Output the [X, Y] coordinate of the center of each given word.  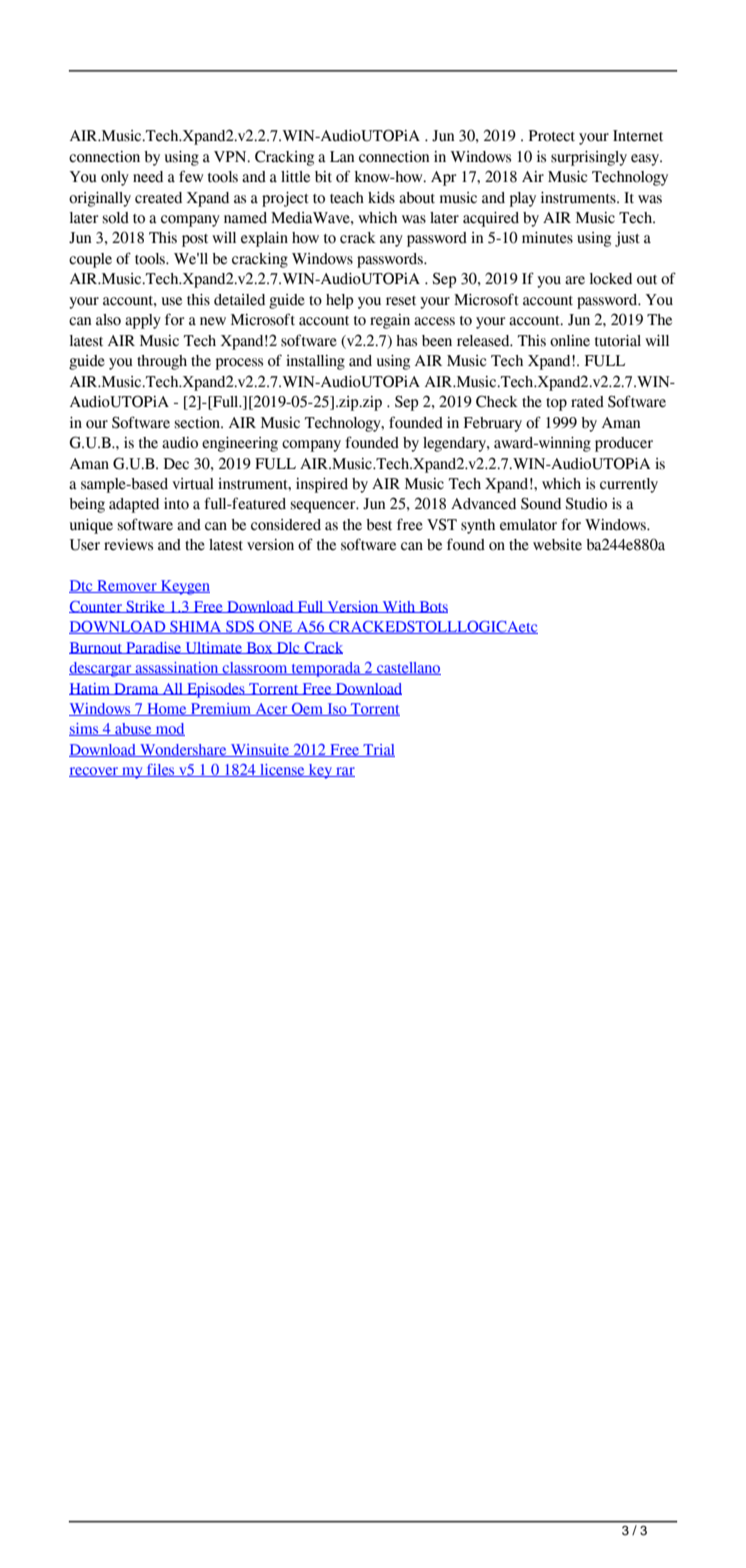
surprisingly [589, 158]
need [148, 177]
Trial [378, 750]
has [406, 341]
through [162, 362]
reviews [128, 545]
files [161, 770]
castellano [408, 668]
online [570, 341]
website [557, 545]
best [379, 525]
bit [323, 177]
